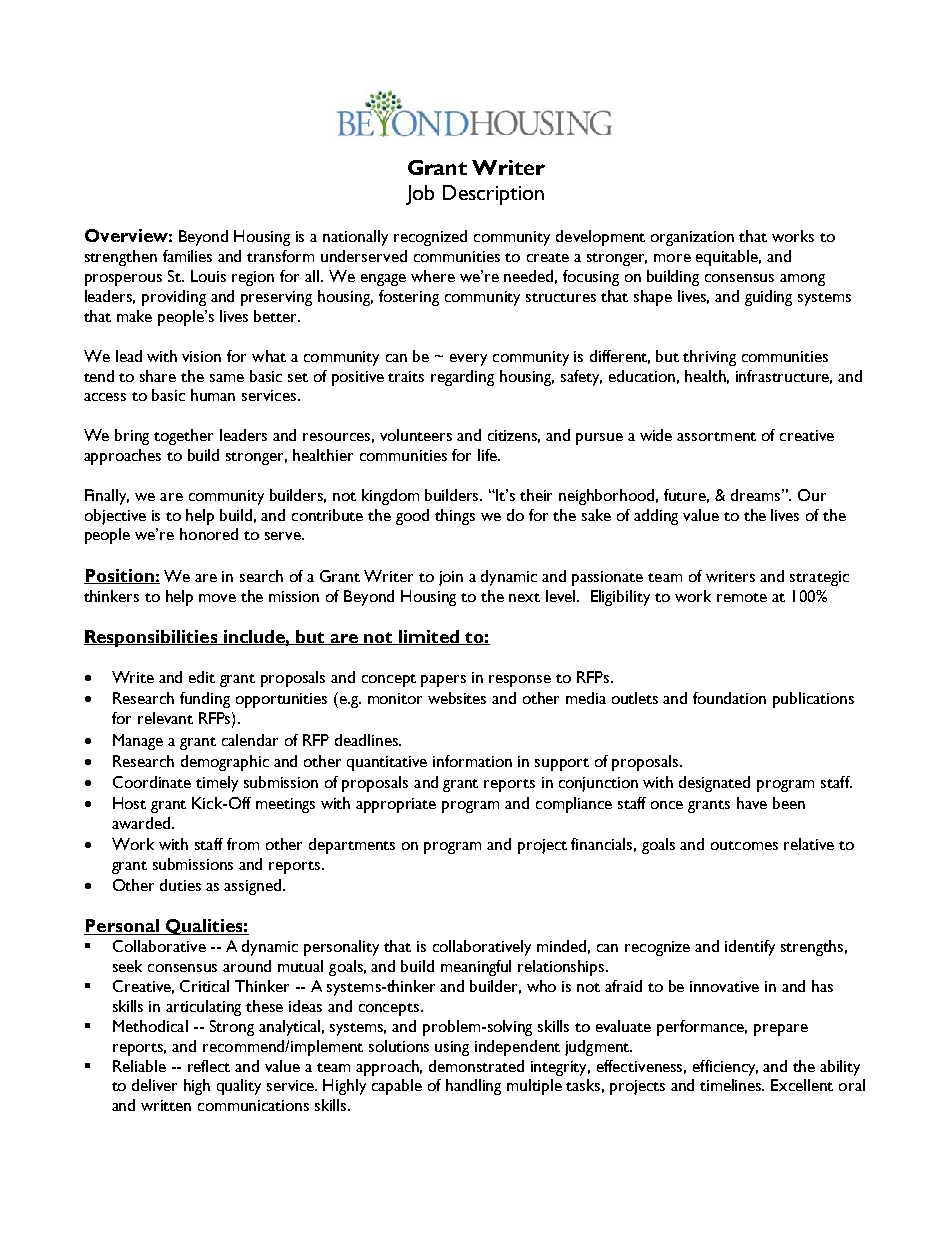  What do you see at coordinates (728, 258) in the screenshot?
I see `equitable` at bounding box center [728, 258].
